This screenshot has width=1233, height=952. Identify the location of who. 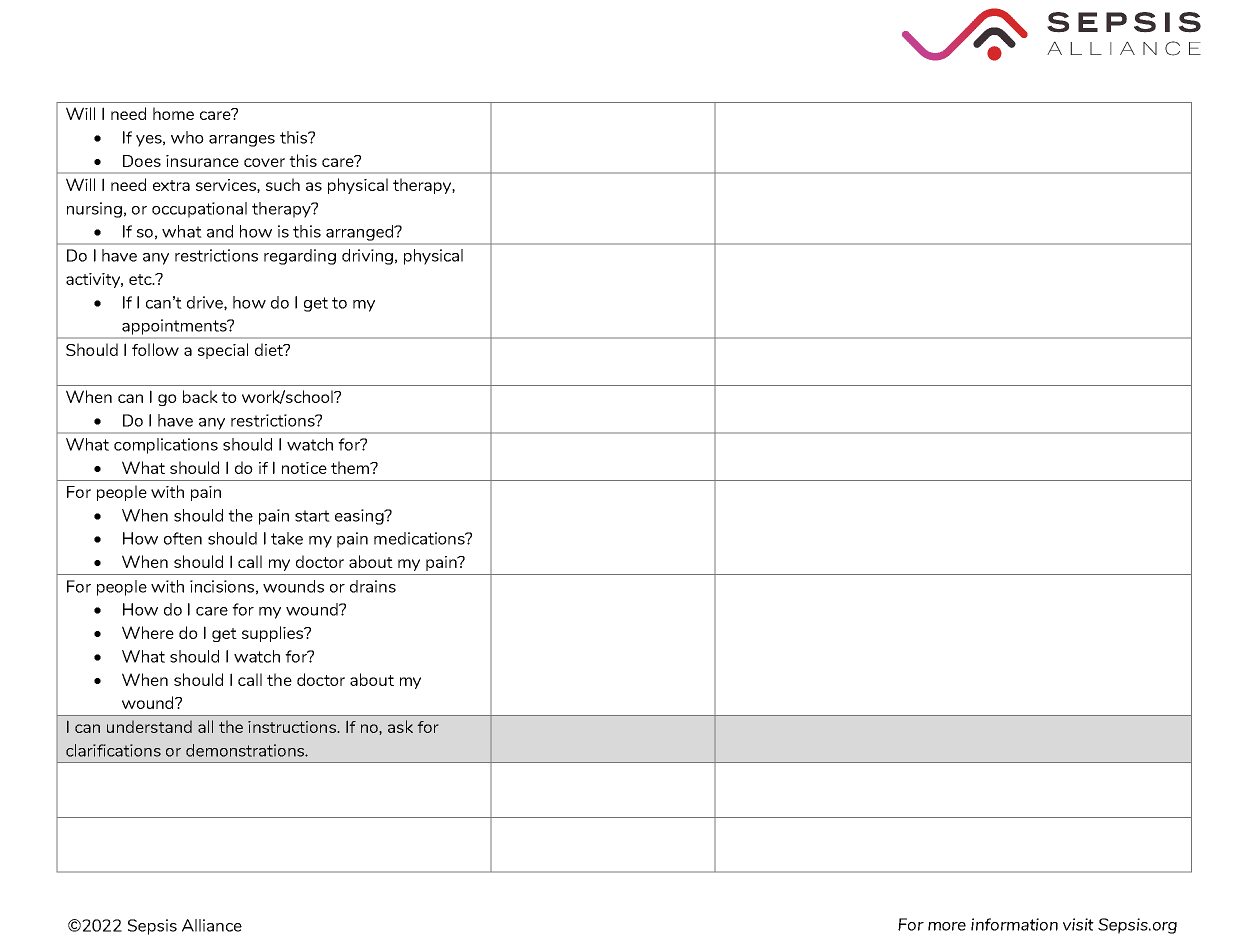
(187, 137).
